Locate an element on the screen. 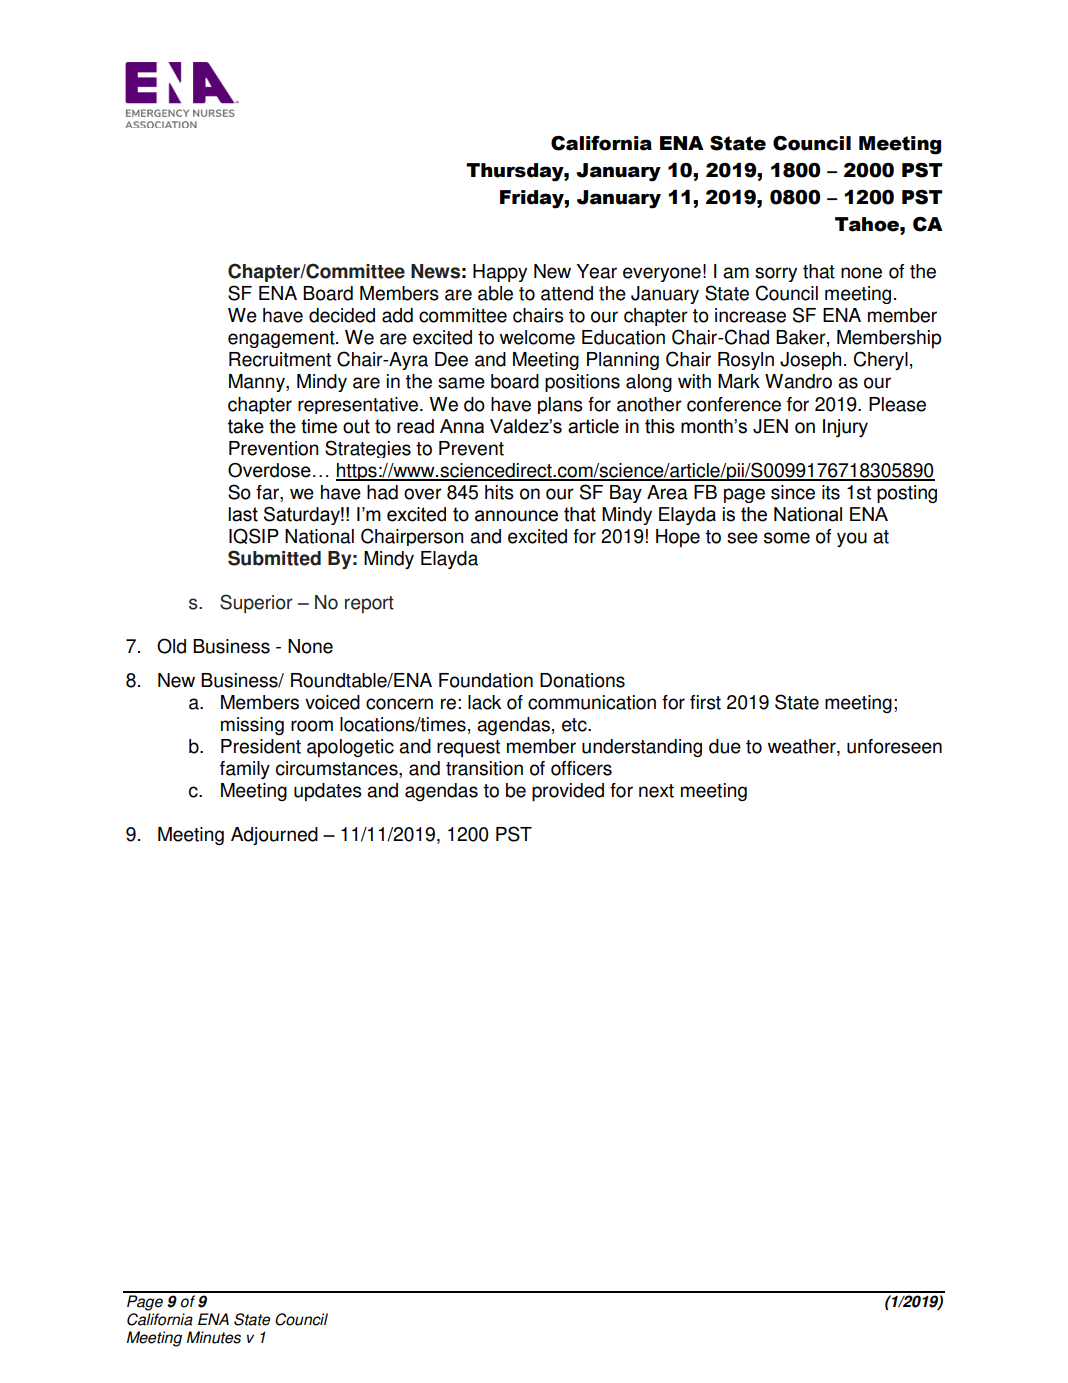 Image resolution: width=1068 pixels, height=1383 pixels. next is located at coordinates (656, 791).
